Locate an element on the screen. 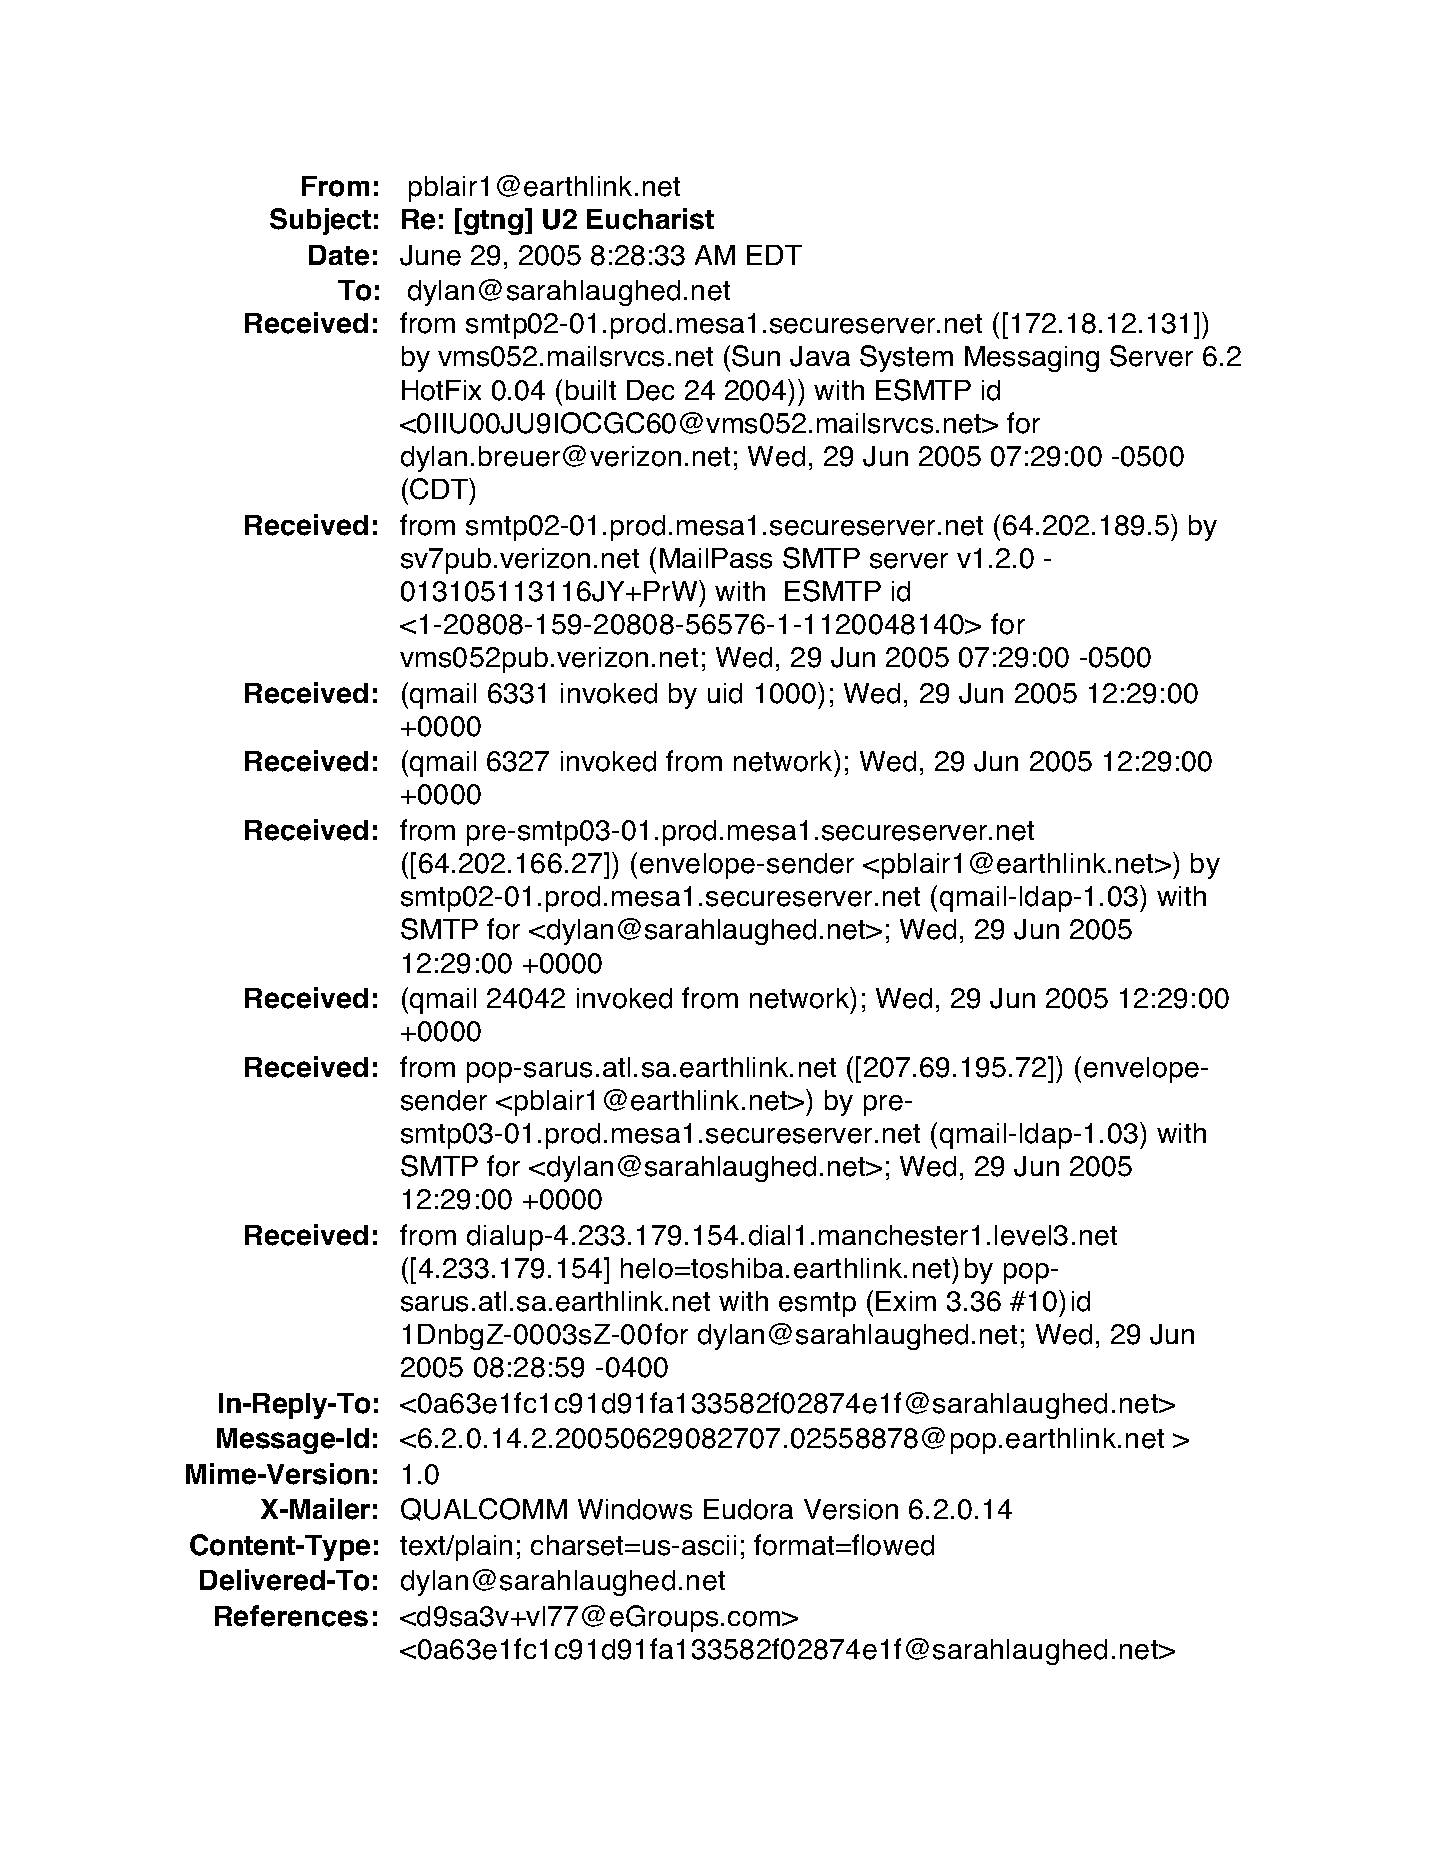 Image resolution: width=1449 pixels, height=1875 pixels. Eucharist is located at coordinates (650, 219).
